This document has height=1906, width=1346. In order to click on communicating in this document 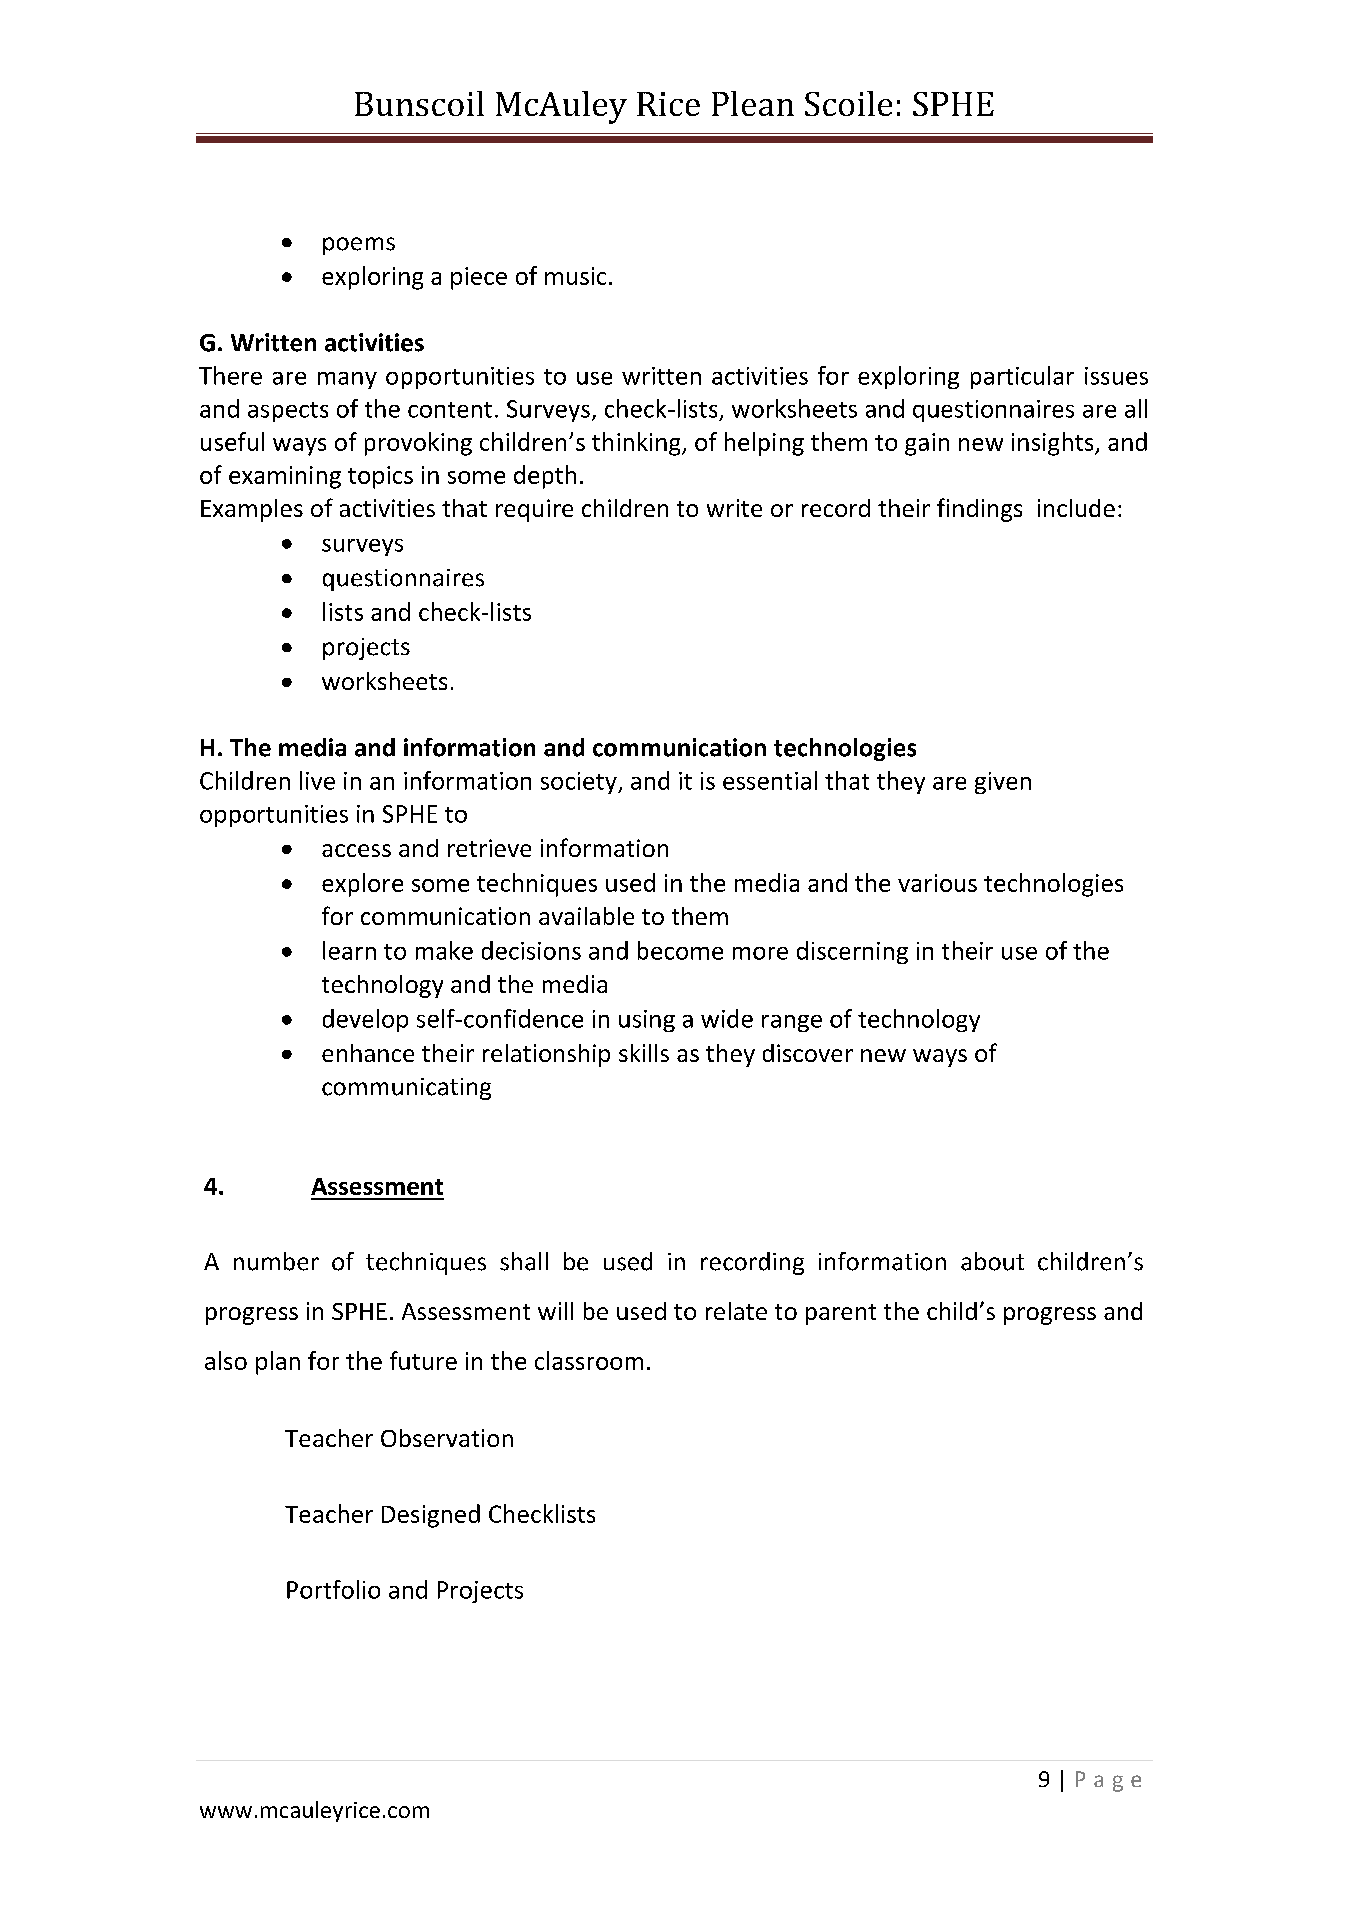, I will do `click(406, 1089)`.
